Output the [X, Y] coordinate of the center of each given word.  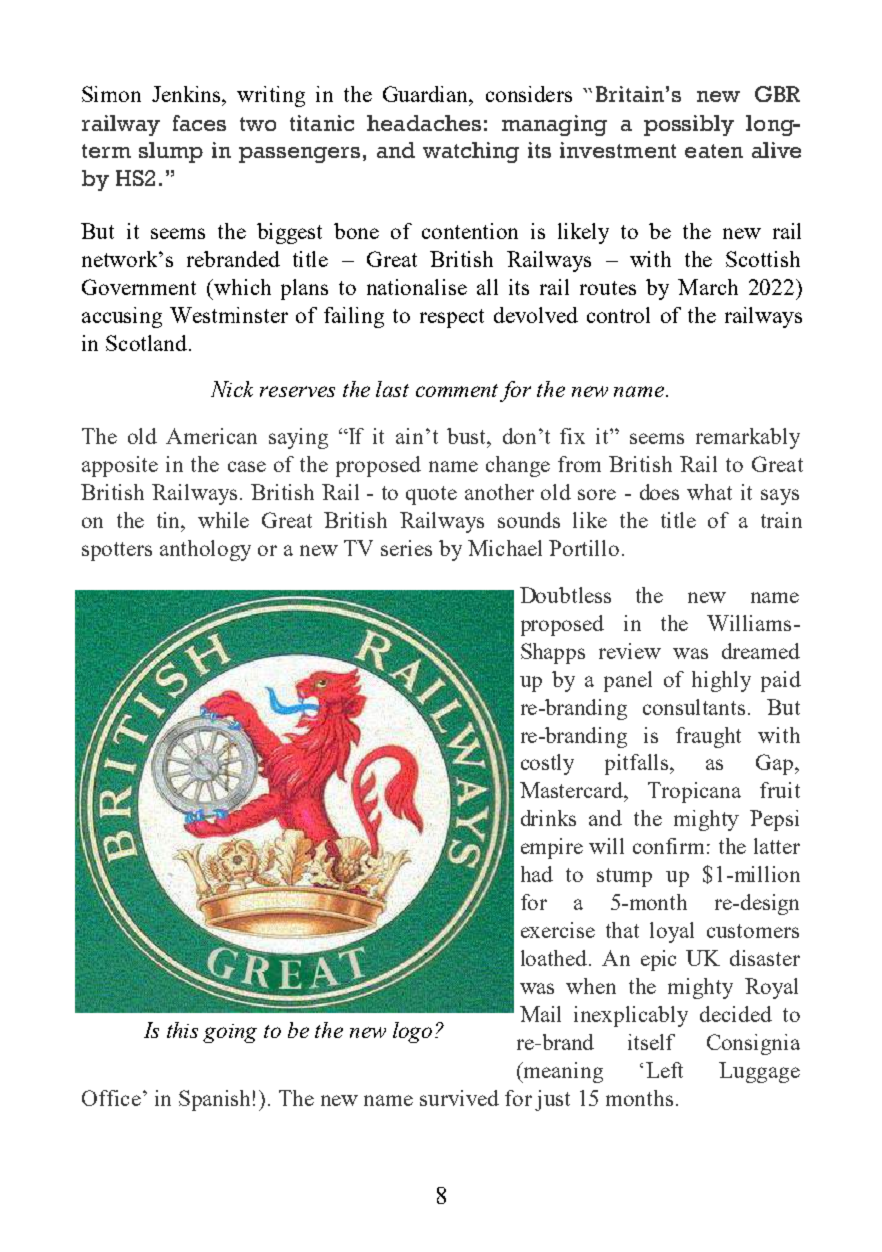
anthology [205, 550]
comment [457, 390]
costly [547, 764]
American [211, 436]
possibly [689, 125]
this [182, 1030]
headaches [424, 123]
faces [199, 123]
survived [459, 1098]
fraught [708, 737]
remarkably [748, 438]
